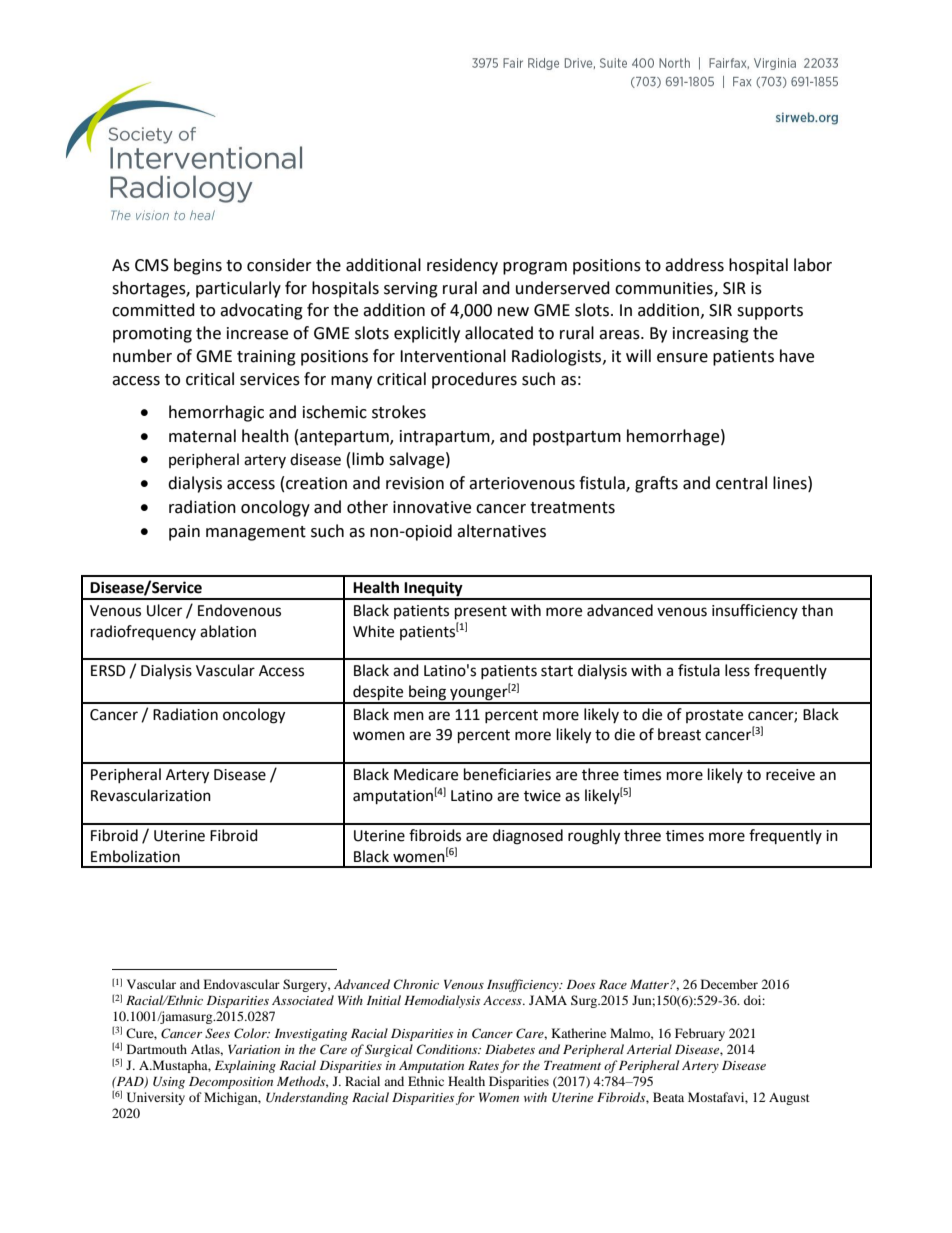 This screenshot has height=1233, width=952. I want to click on ablation, so click(228, 631).
